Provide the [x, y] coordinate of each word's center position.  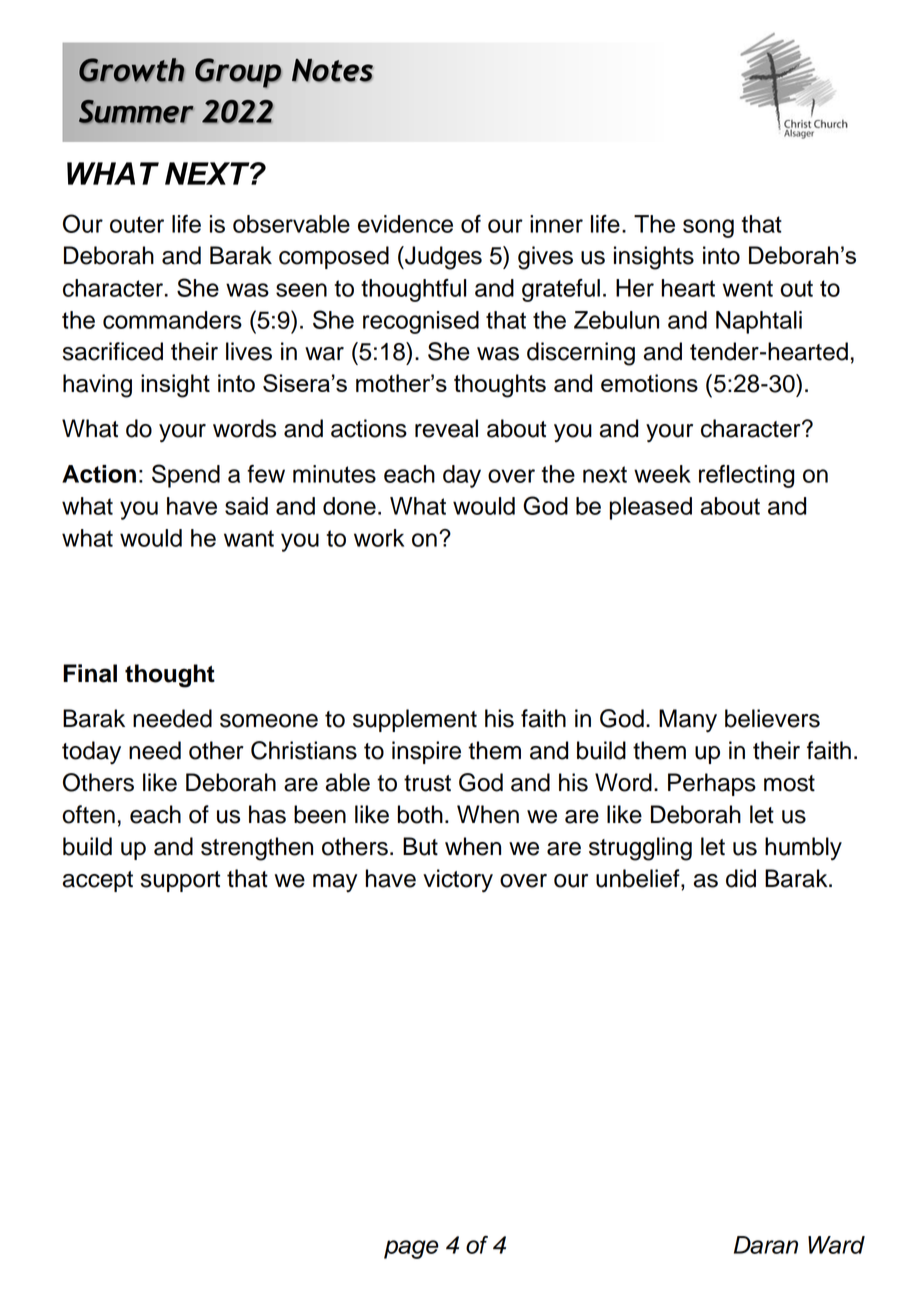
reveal [446, 428]
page [411, 1249]
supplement [415, 720]
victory [458, 881]
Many [688, 721]
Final [90, 673]
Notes [332, 70]
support [180, 881]
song [708, 228]
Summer [136, 112]
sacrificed [113, 351]
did [741, 878]
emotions [649, 383]
